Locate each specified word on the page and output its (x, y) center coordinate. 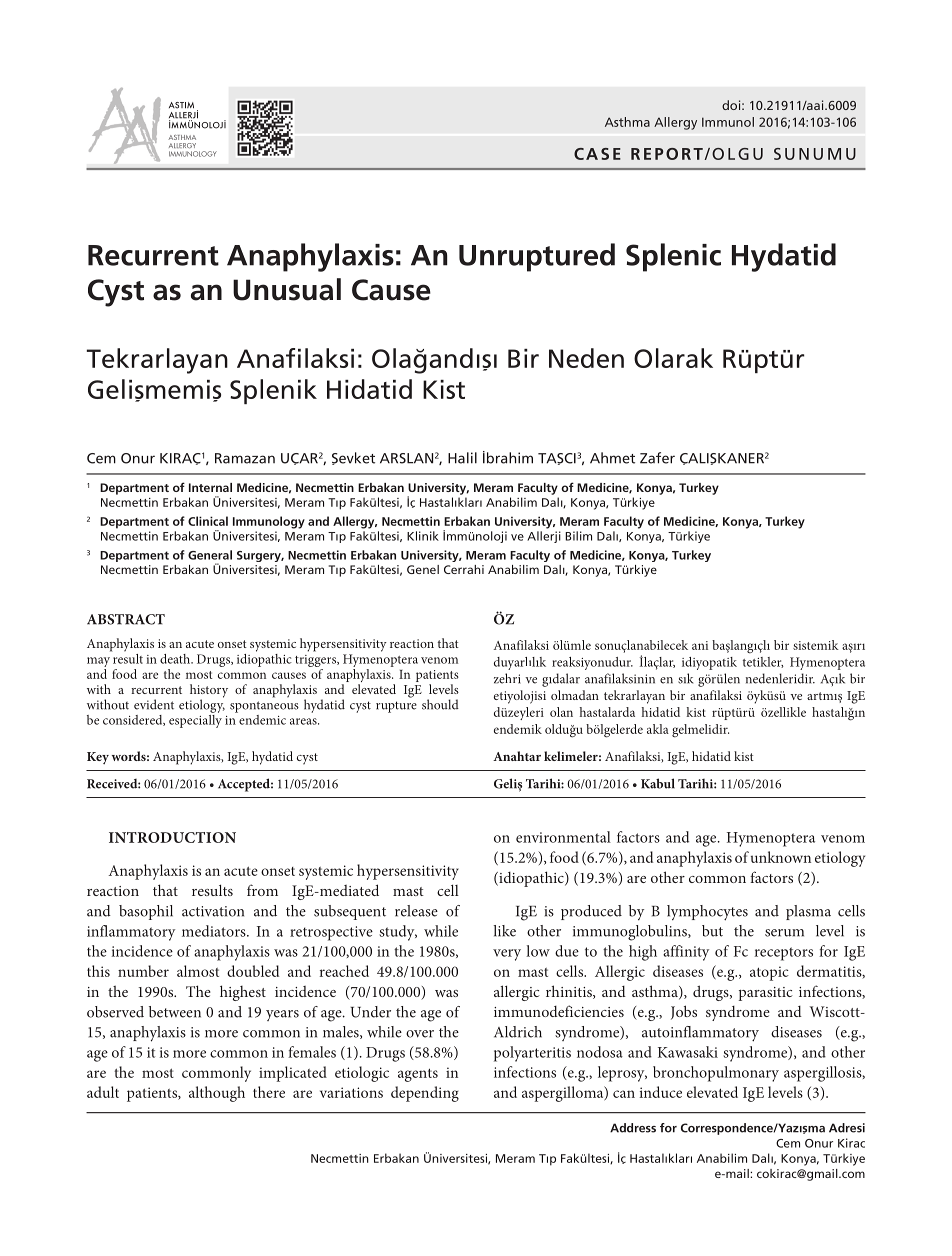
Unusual (287, 289)
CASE (597, 154)
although (217, 1094)
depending (425, 1094)
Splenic (673, 257)
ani (700, 645)
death (176, 659)
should (440, 704)
